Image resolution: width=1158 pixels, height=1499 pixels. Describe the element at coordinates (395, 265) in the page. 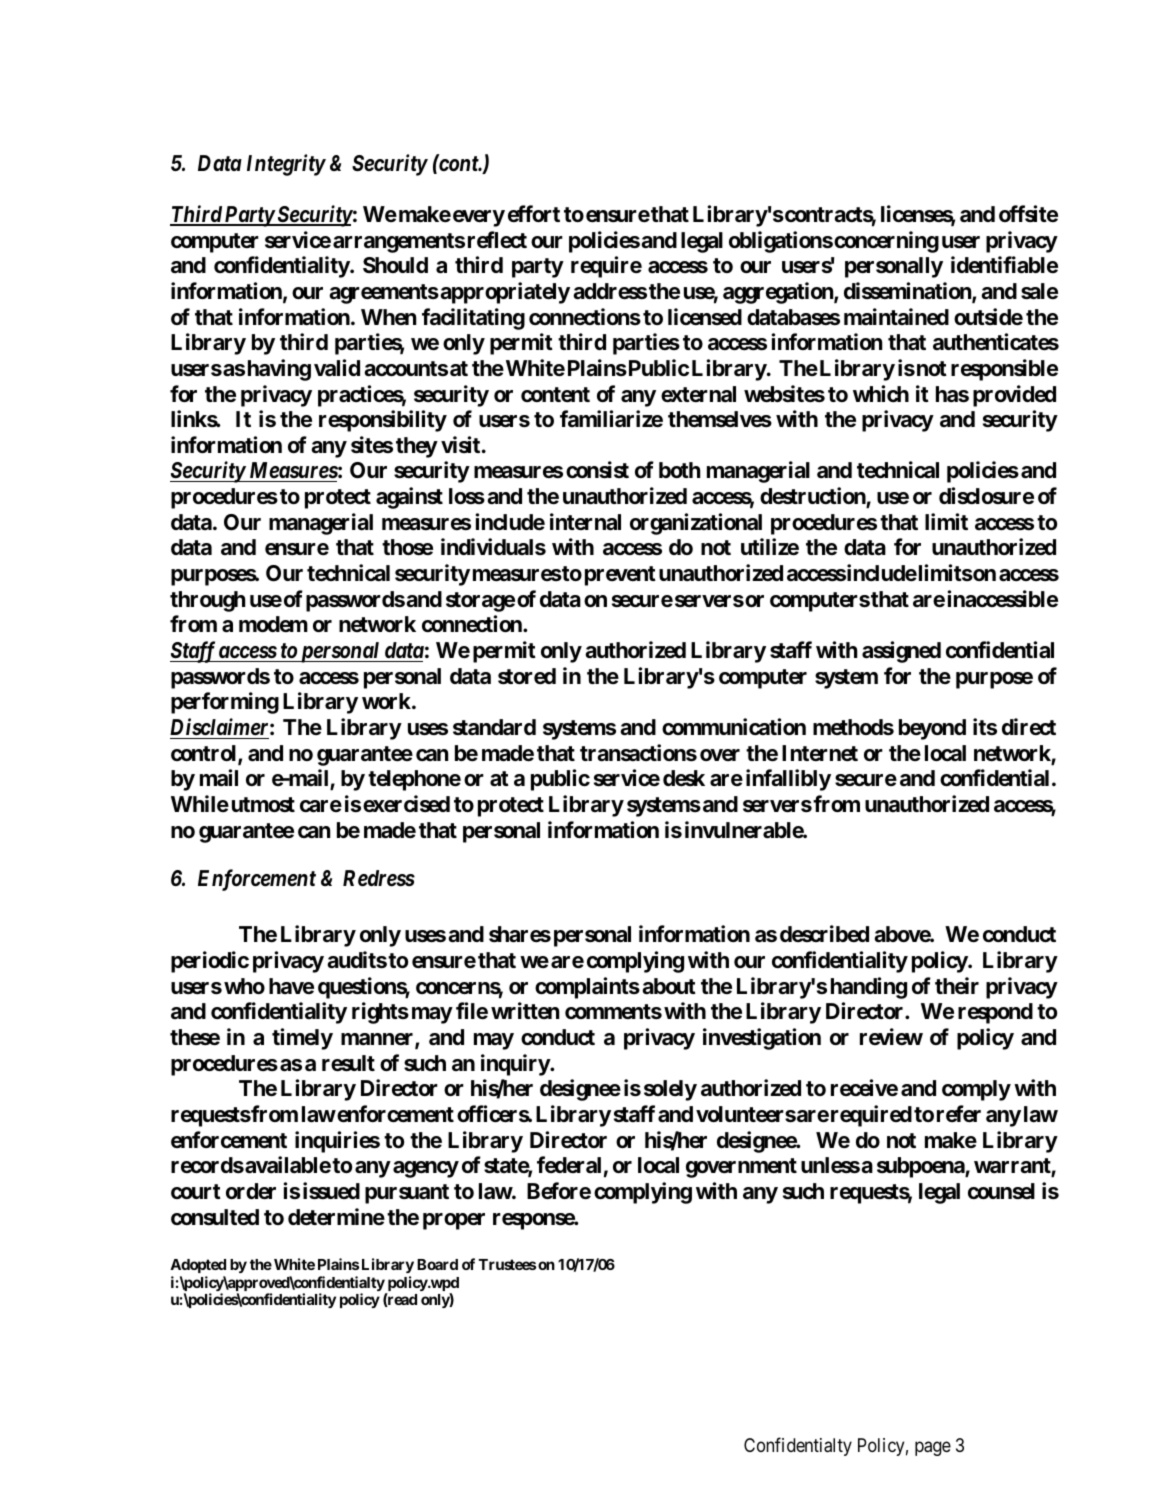

I see `Should` at that location.
